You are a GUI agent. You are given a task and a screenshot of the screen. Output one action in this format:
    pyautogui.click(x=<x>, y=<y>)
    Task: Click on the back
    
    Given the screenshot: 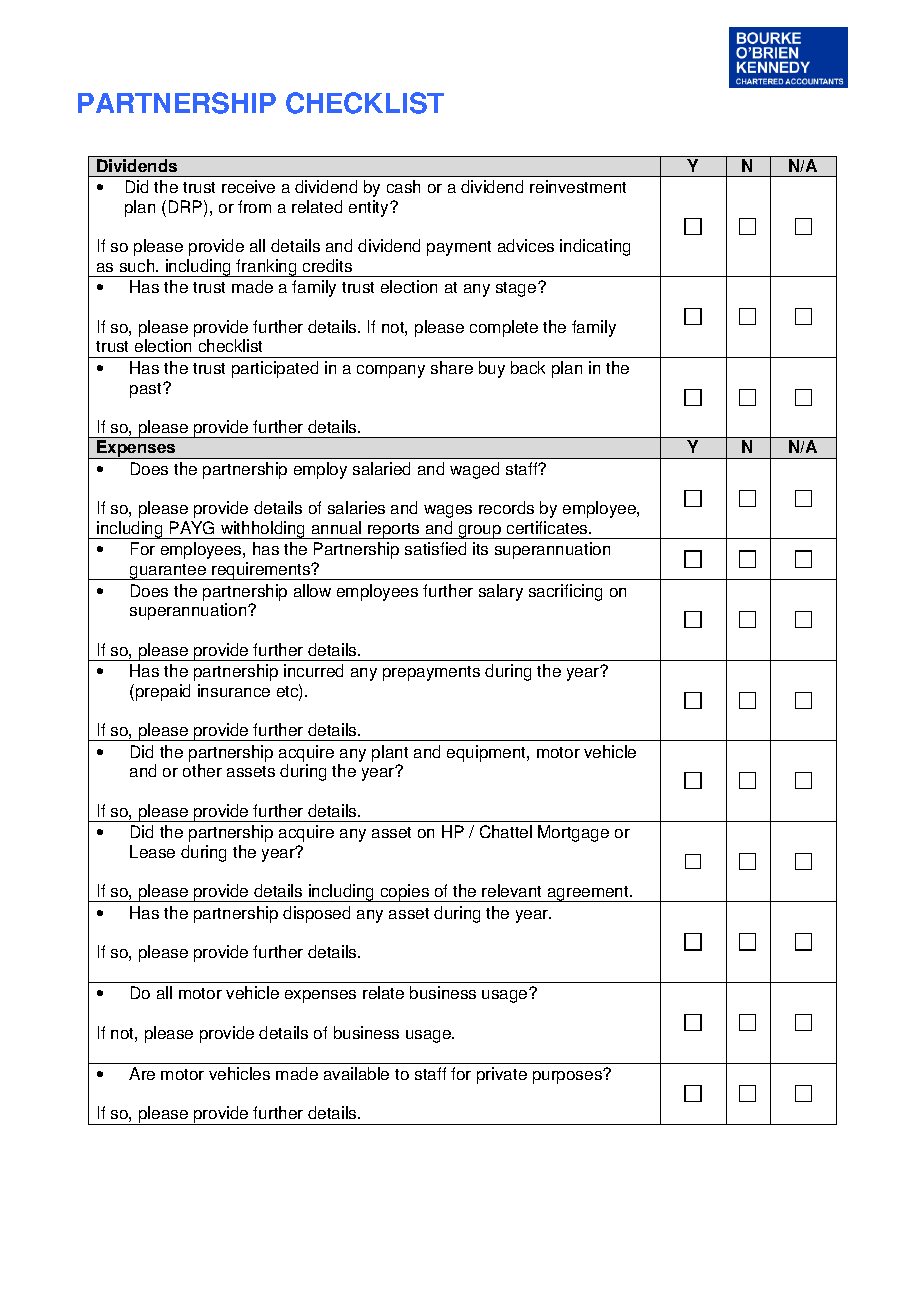 What is the action you would take?
    pyautogui.click(x=528, y=367)
